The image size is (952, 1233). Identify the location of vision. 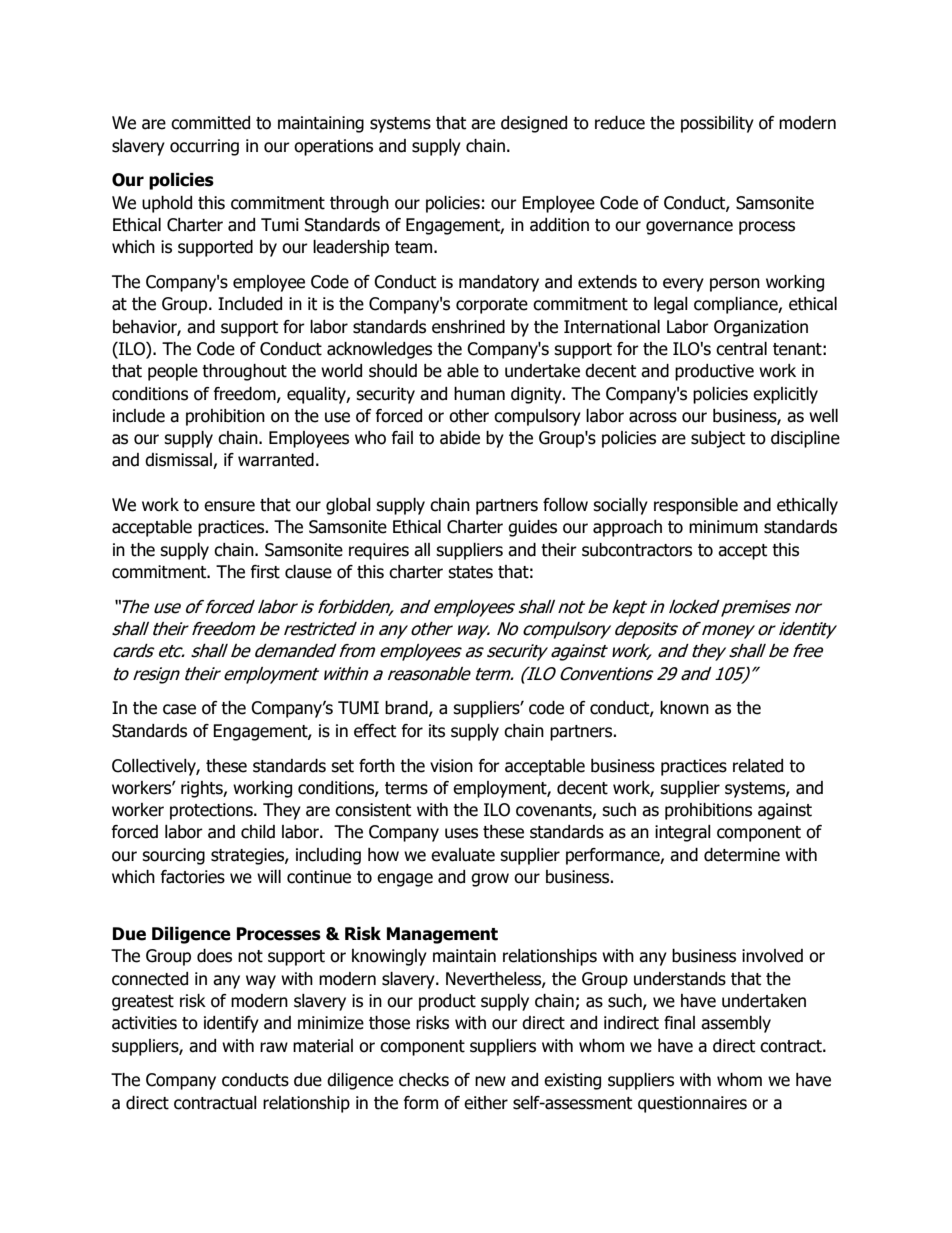
(451, 766).
